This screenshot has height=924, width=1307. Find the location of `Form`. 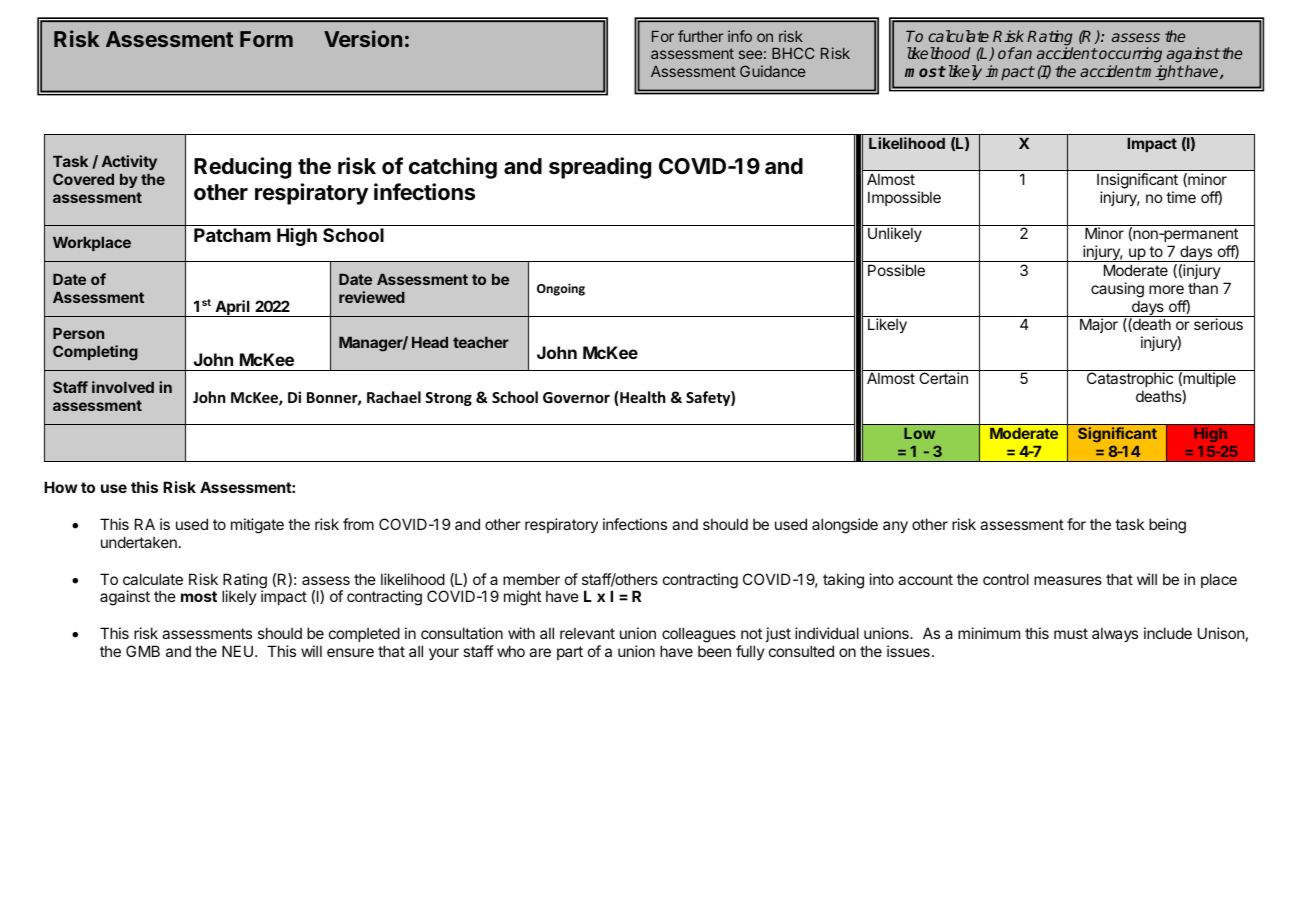

Form is located at coordinates (266, 39).
